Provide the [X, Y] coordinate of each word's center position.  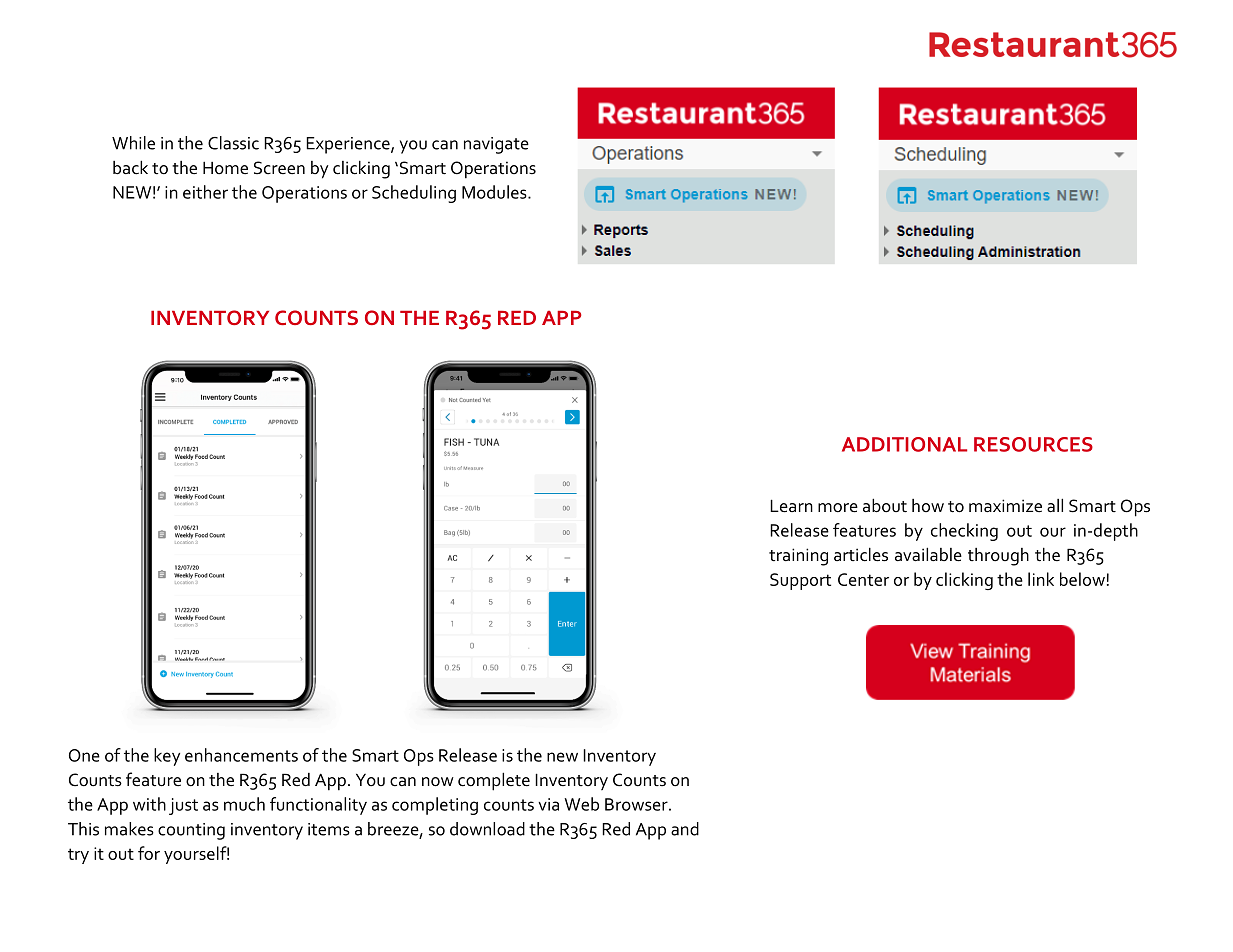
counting [191, 831]
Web [581, 804]
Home [225, 168]
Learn [791, 506]
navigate [496, 145]
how [928, 505]
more [838, 508]
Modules [495, 192]
